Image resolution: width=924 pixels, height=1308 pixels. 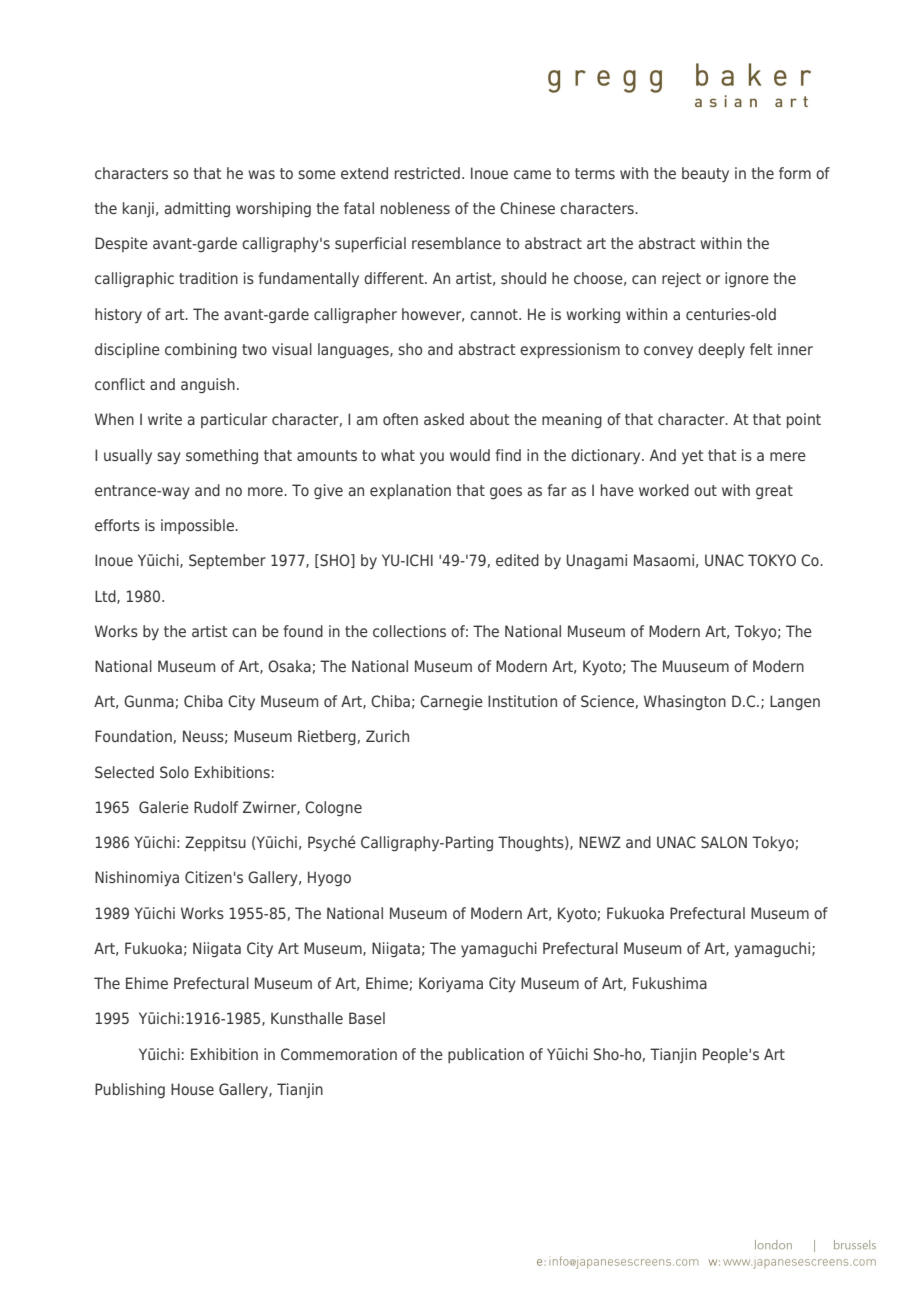 What do you see at coordinates (197, 209) in the page?
I see `admitting` at bounding box center [197, 209].
